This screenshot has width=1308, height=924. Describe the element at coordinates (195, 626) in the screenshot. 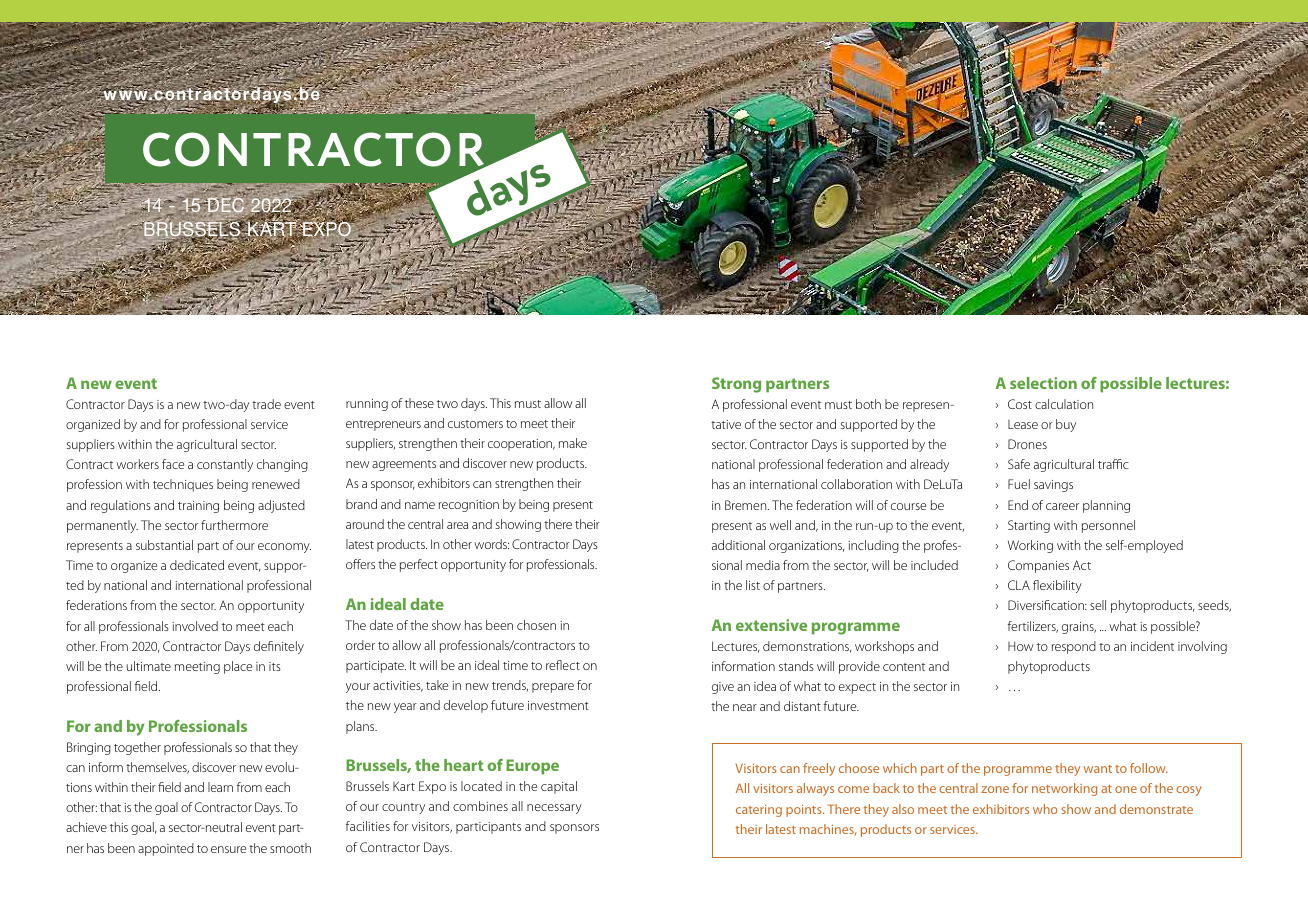

I see `involved` at that location.
